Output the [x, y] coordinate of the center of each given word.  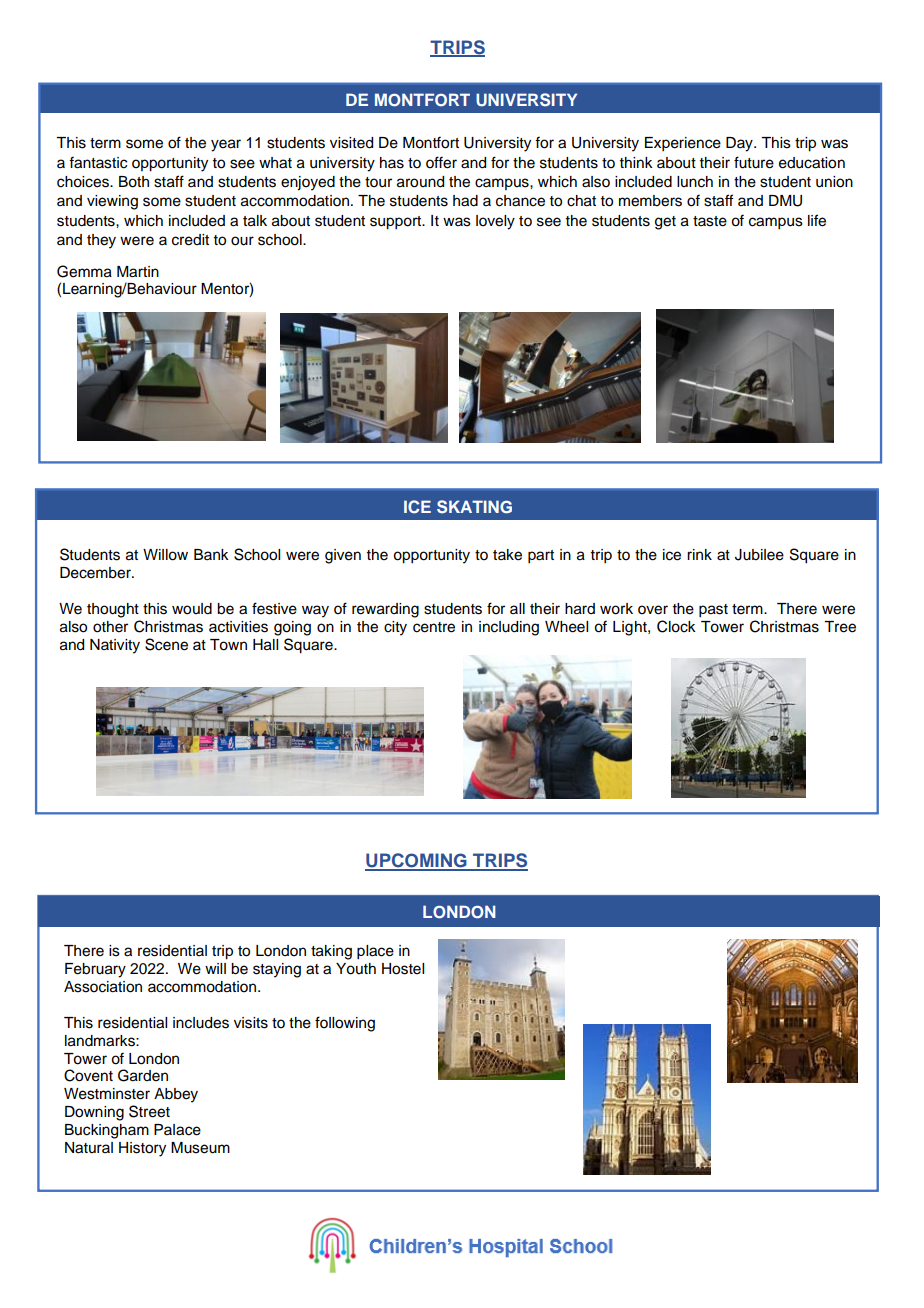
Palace [177, 1130]
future [754, 162]
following [345, 1024]
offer [441, 162]
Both [134, 182]
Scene [166, 644]
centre [434, 627]
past [713, 611]
